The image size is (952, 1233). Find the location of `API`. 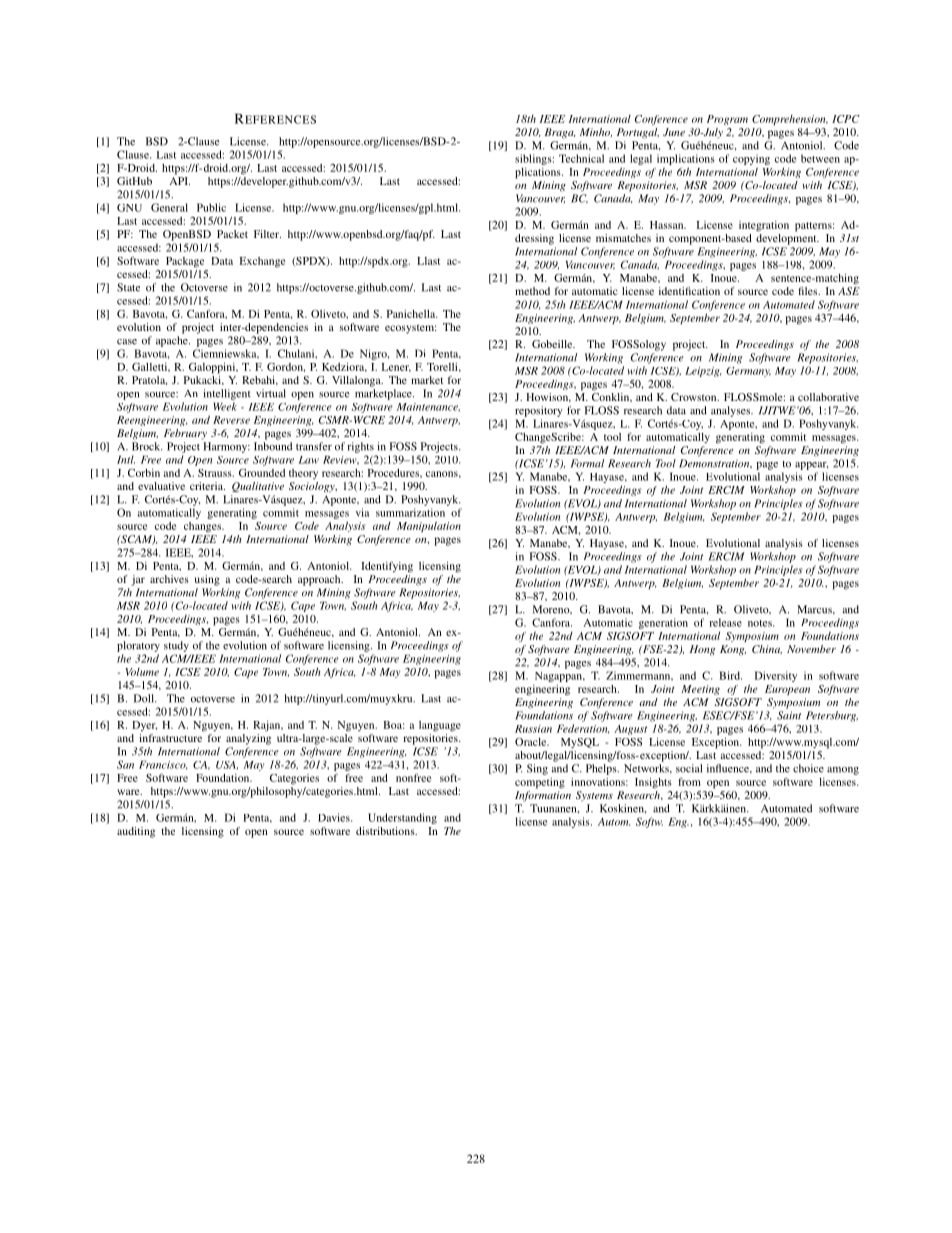

API is located at coordinates (179, 181).
